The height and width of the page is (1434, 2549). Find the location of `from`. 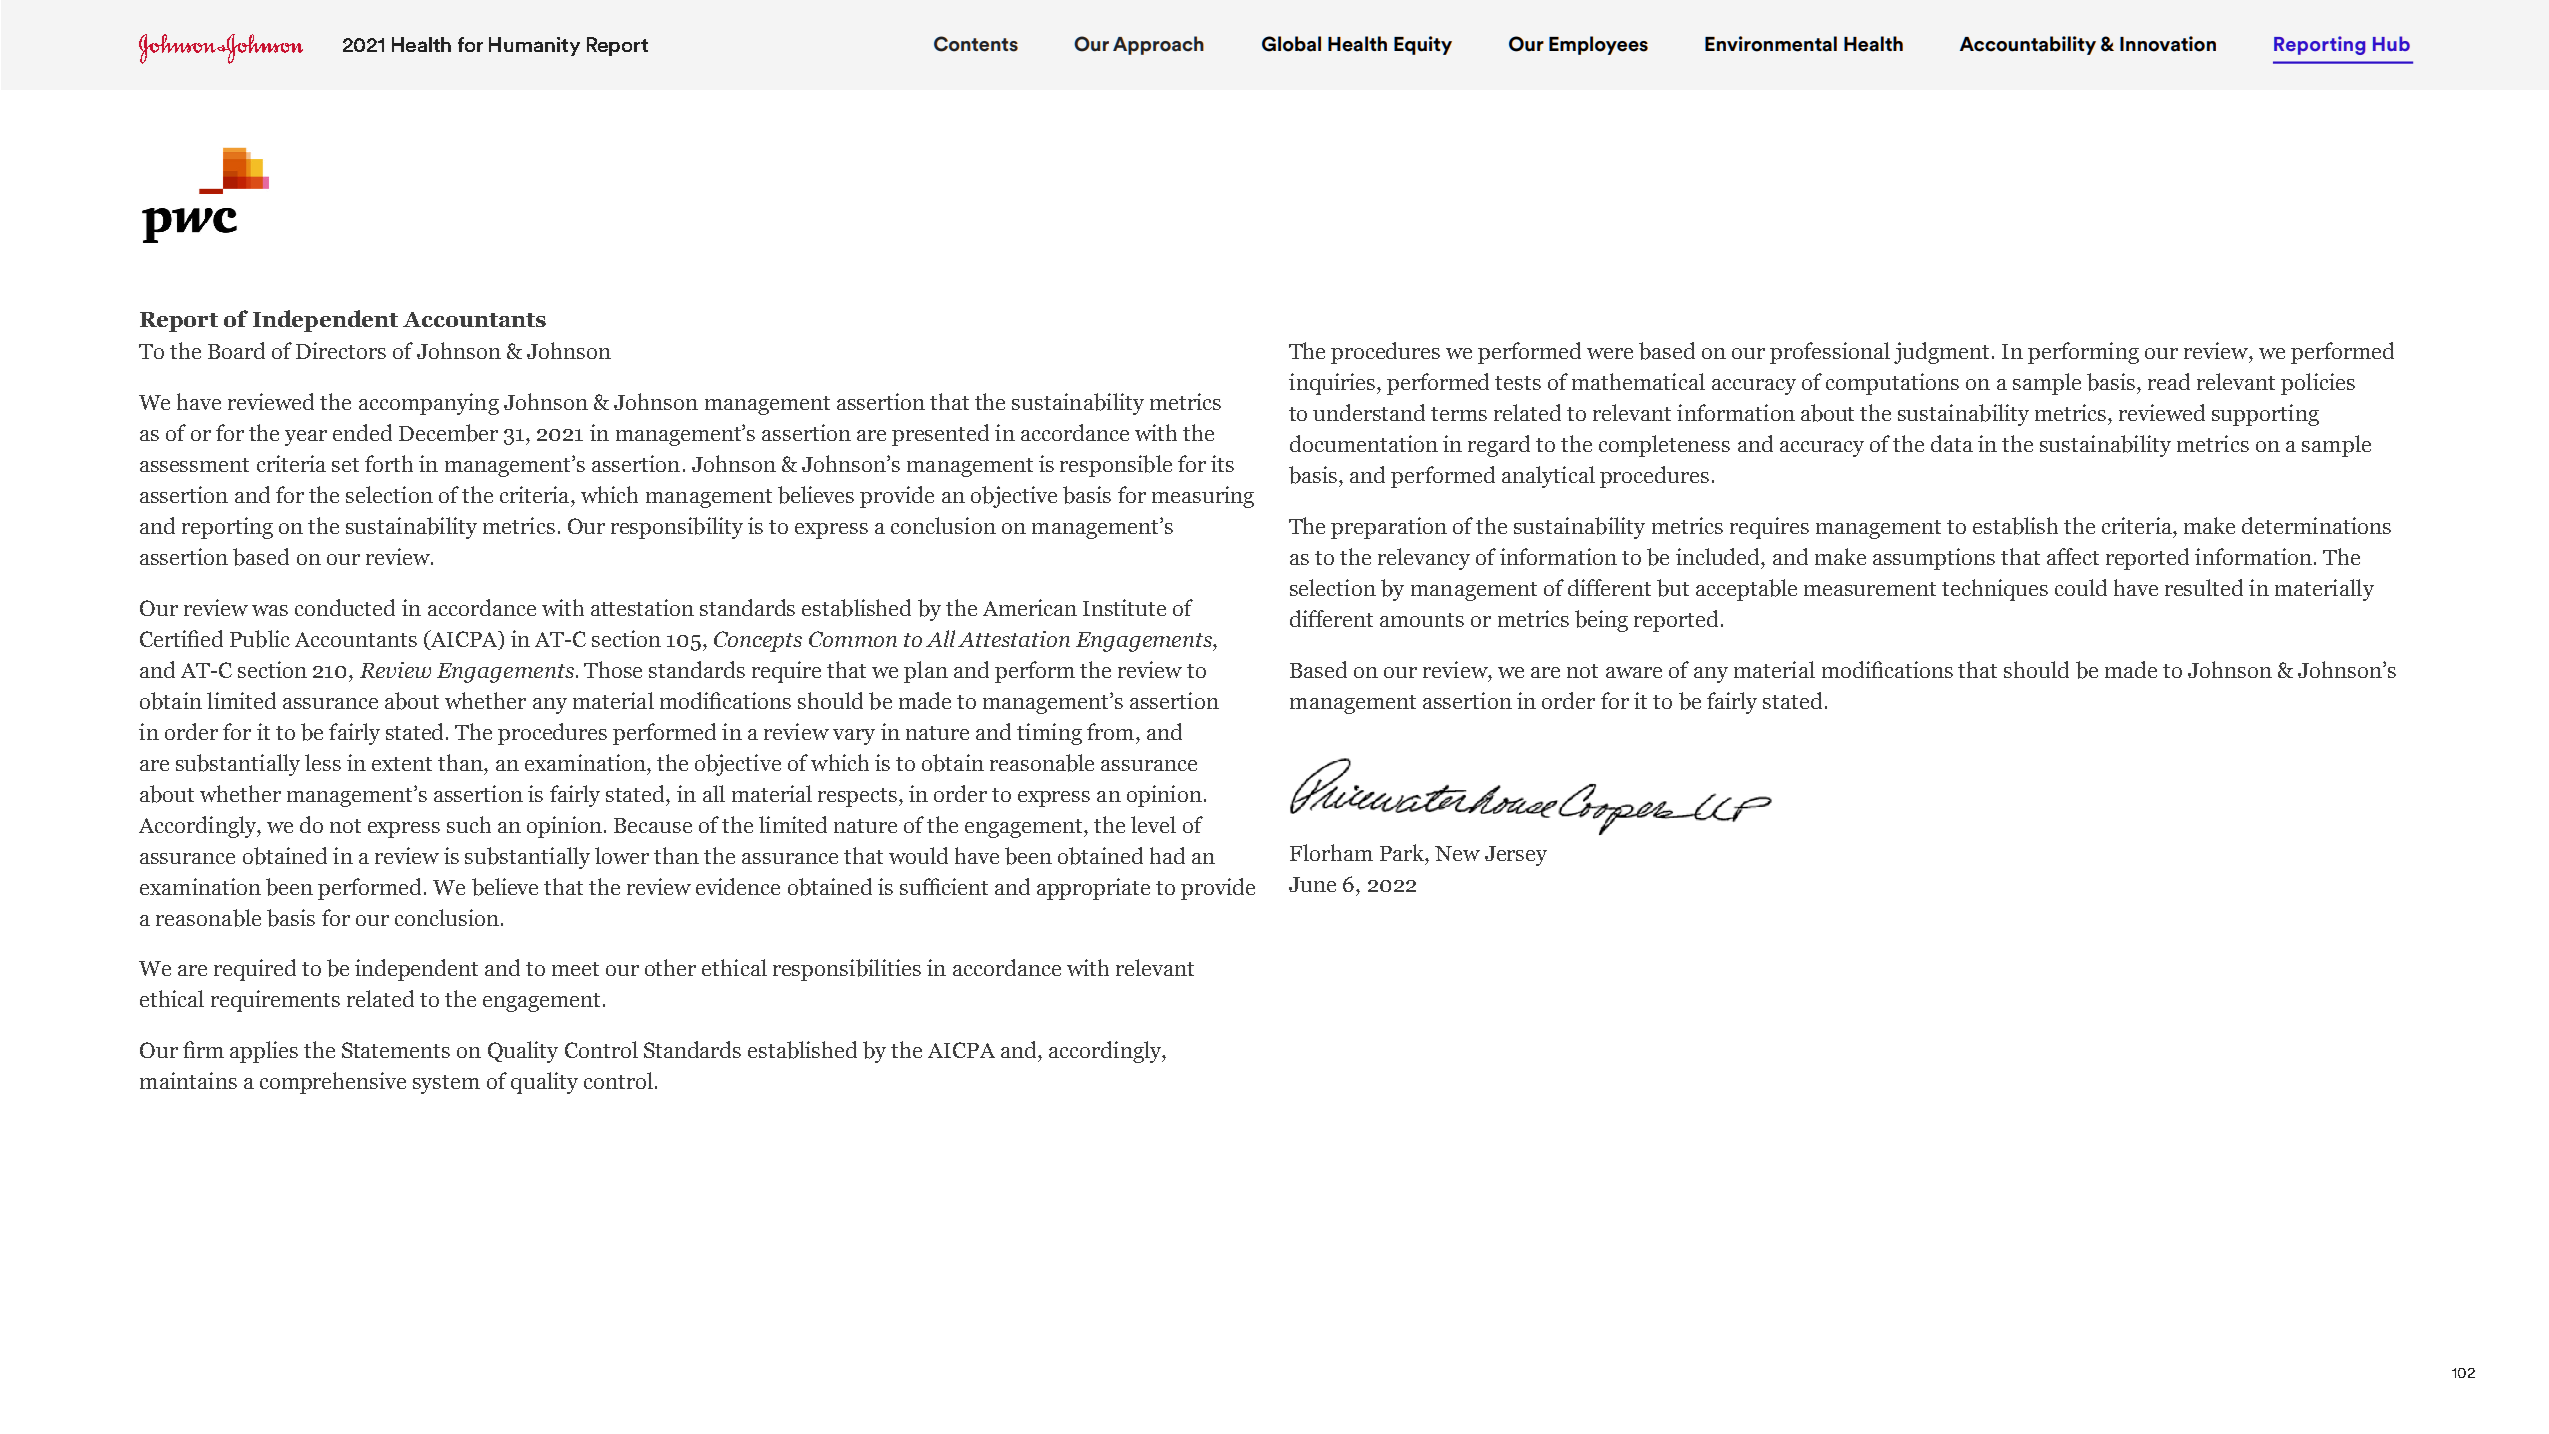

from is located at coordinates (1112, 731).
